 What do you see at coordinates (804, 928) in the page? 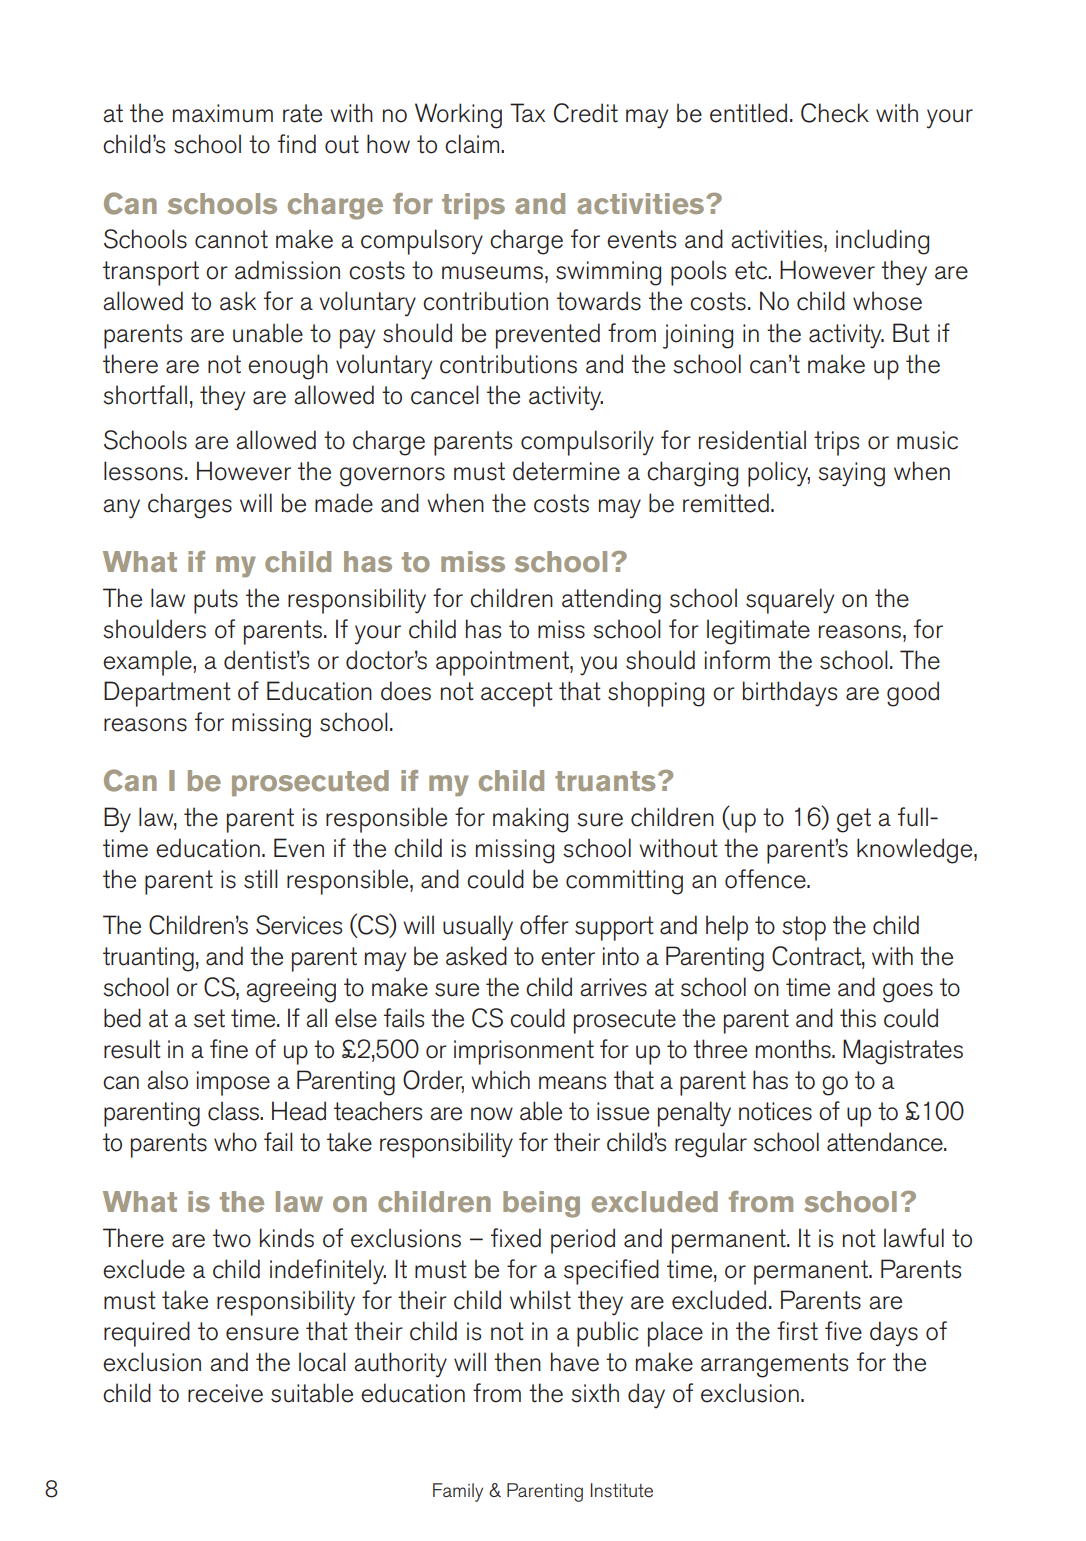
I see `stop` at bounding box center [804, 928].
